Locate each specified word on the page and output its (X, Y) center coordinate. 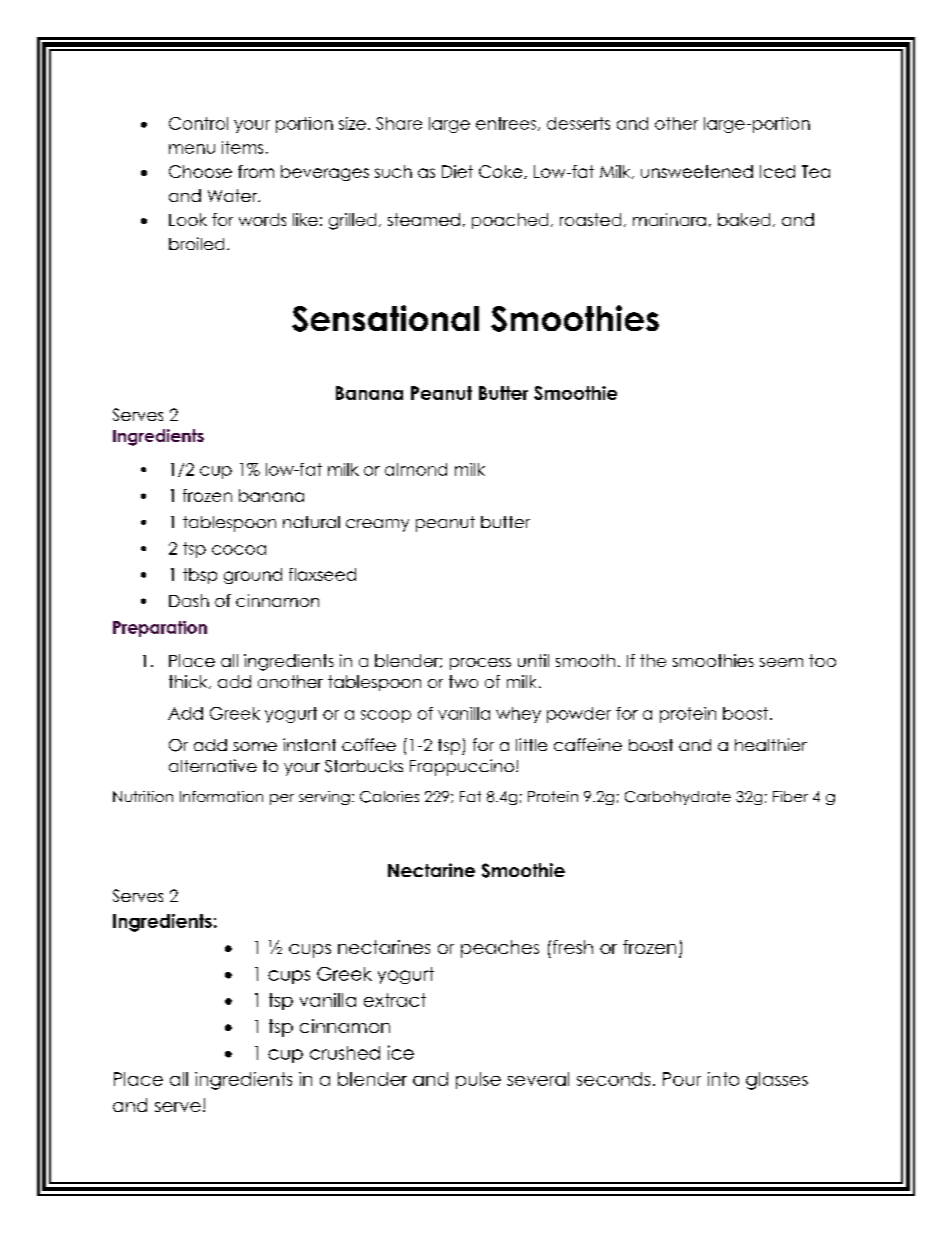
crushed (345, 1053)
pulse (478, 1080)
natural (311, 522)
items (242, 147)
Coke (502, 172)
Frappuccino (462, 767)
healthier (771, 744)
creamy (377, 525)
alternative (213, 765)
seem (781, 662)
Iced (777, 171)
